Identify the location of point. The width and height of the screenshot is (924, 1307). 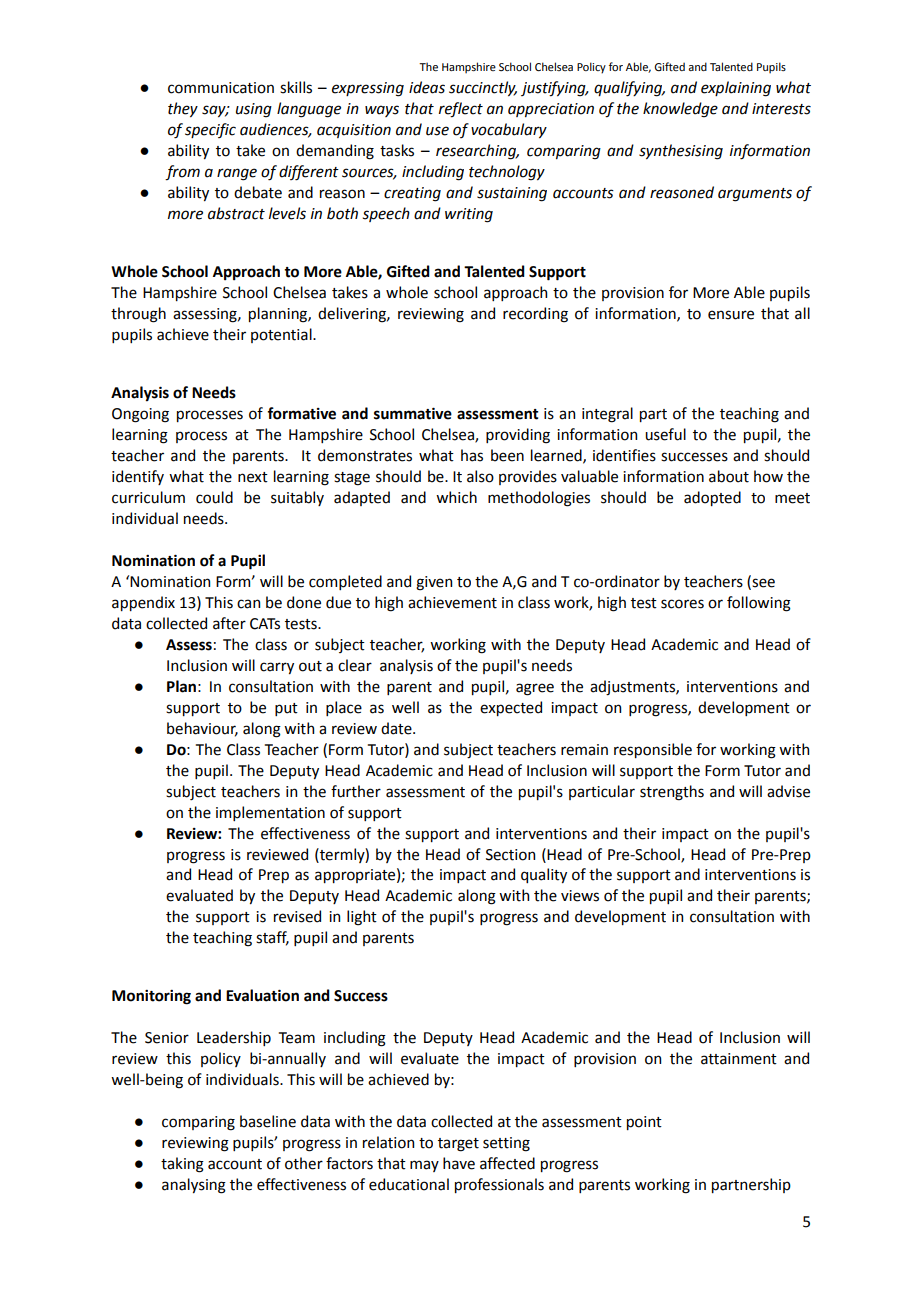
(644, 1123).
